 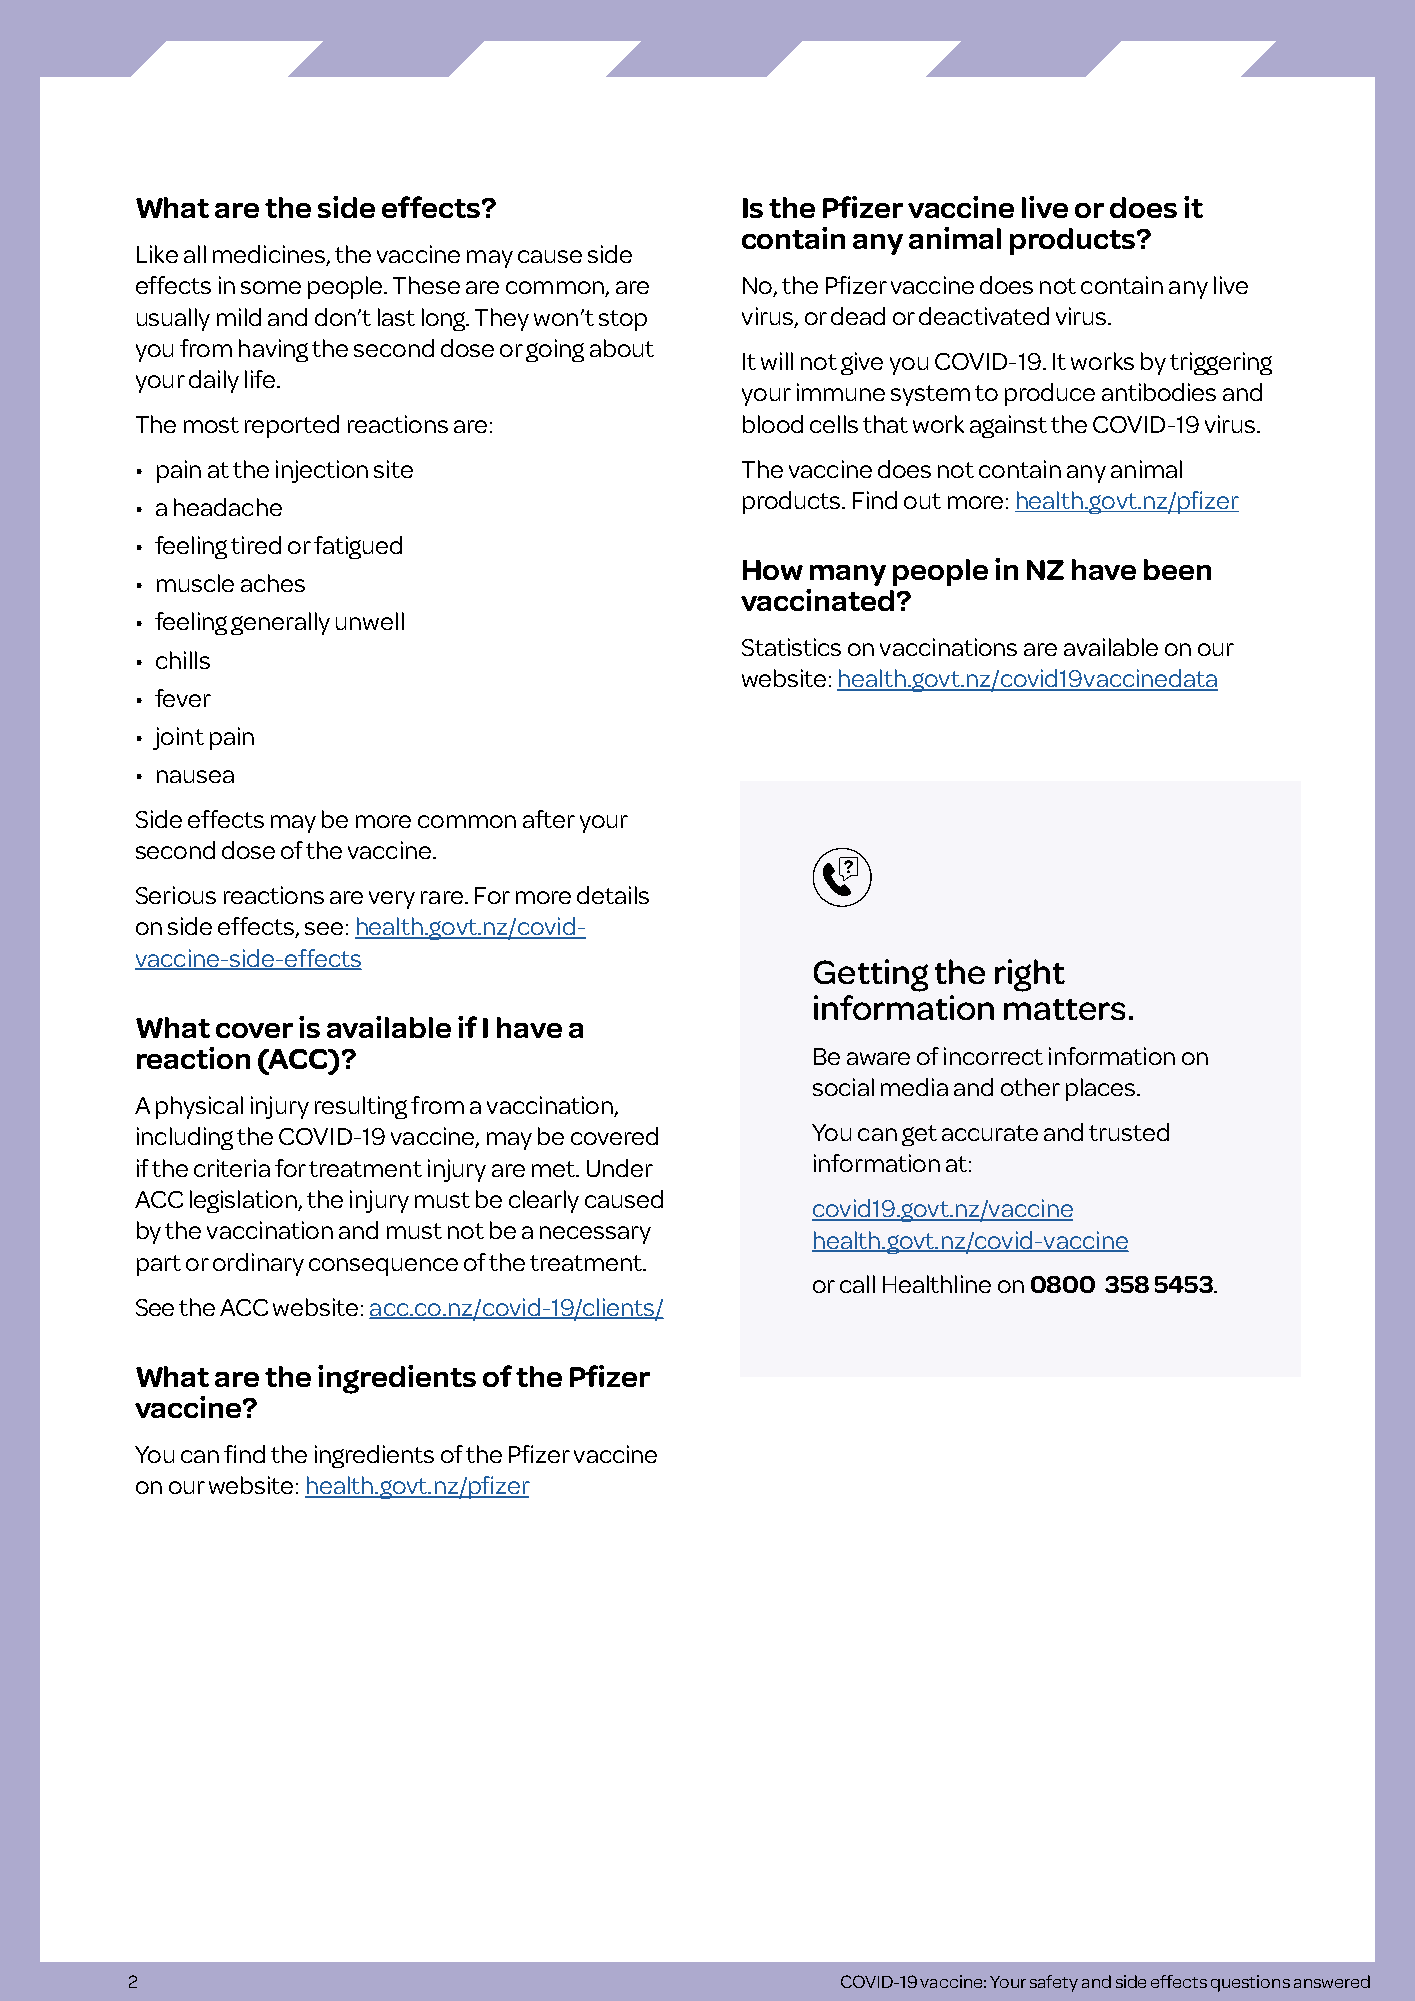 I want to click on safety, so click(x=1054, y=1983).
